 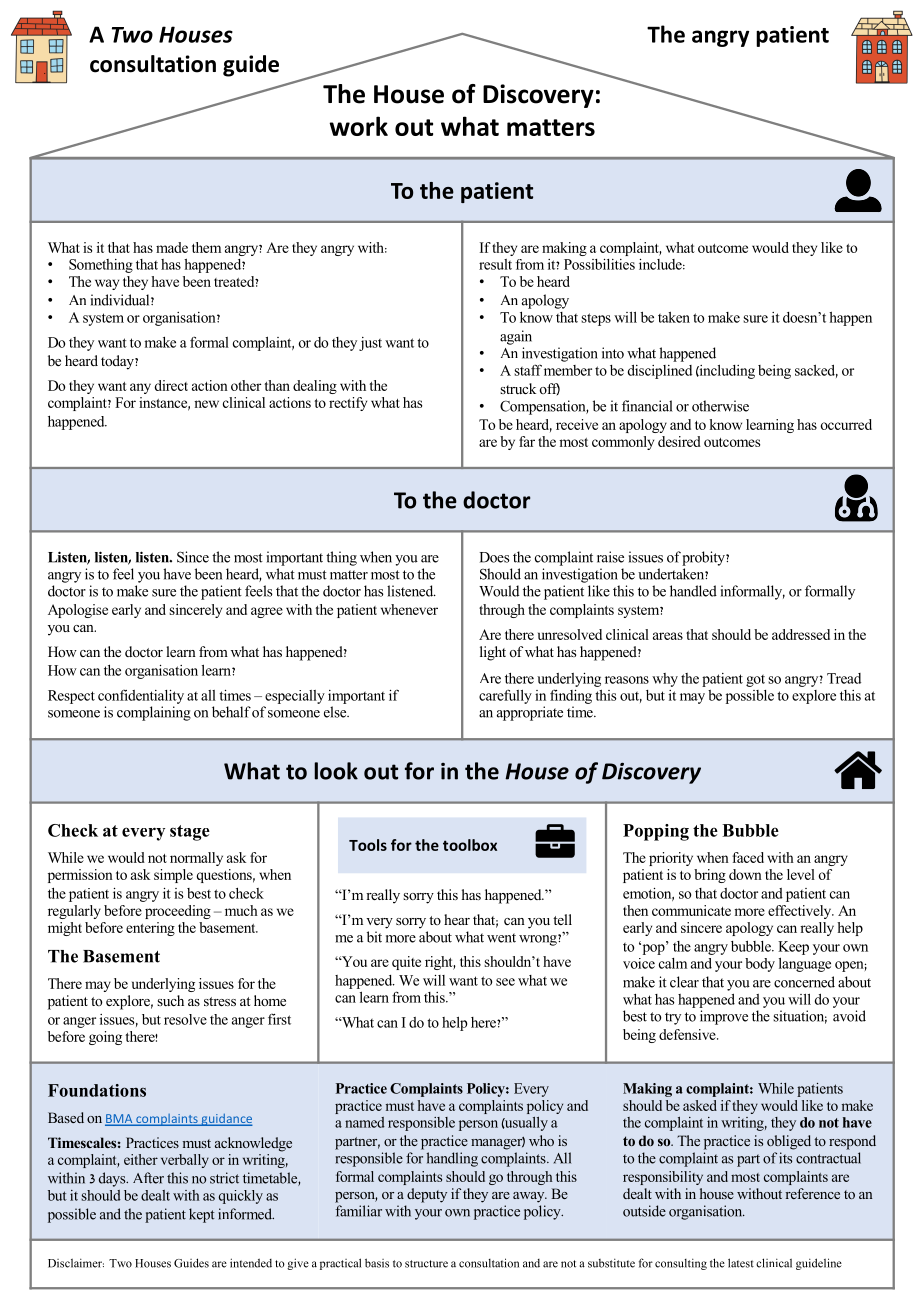 What do you see at coordinates (599, 264) in the document?
I see `Possibilities` at bounding box center [599, 264].
